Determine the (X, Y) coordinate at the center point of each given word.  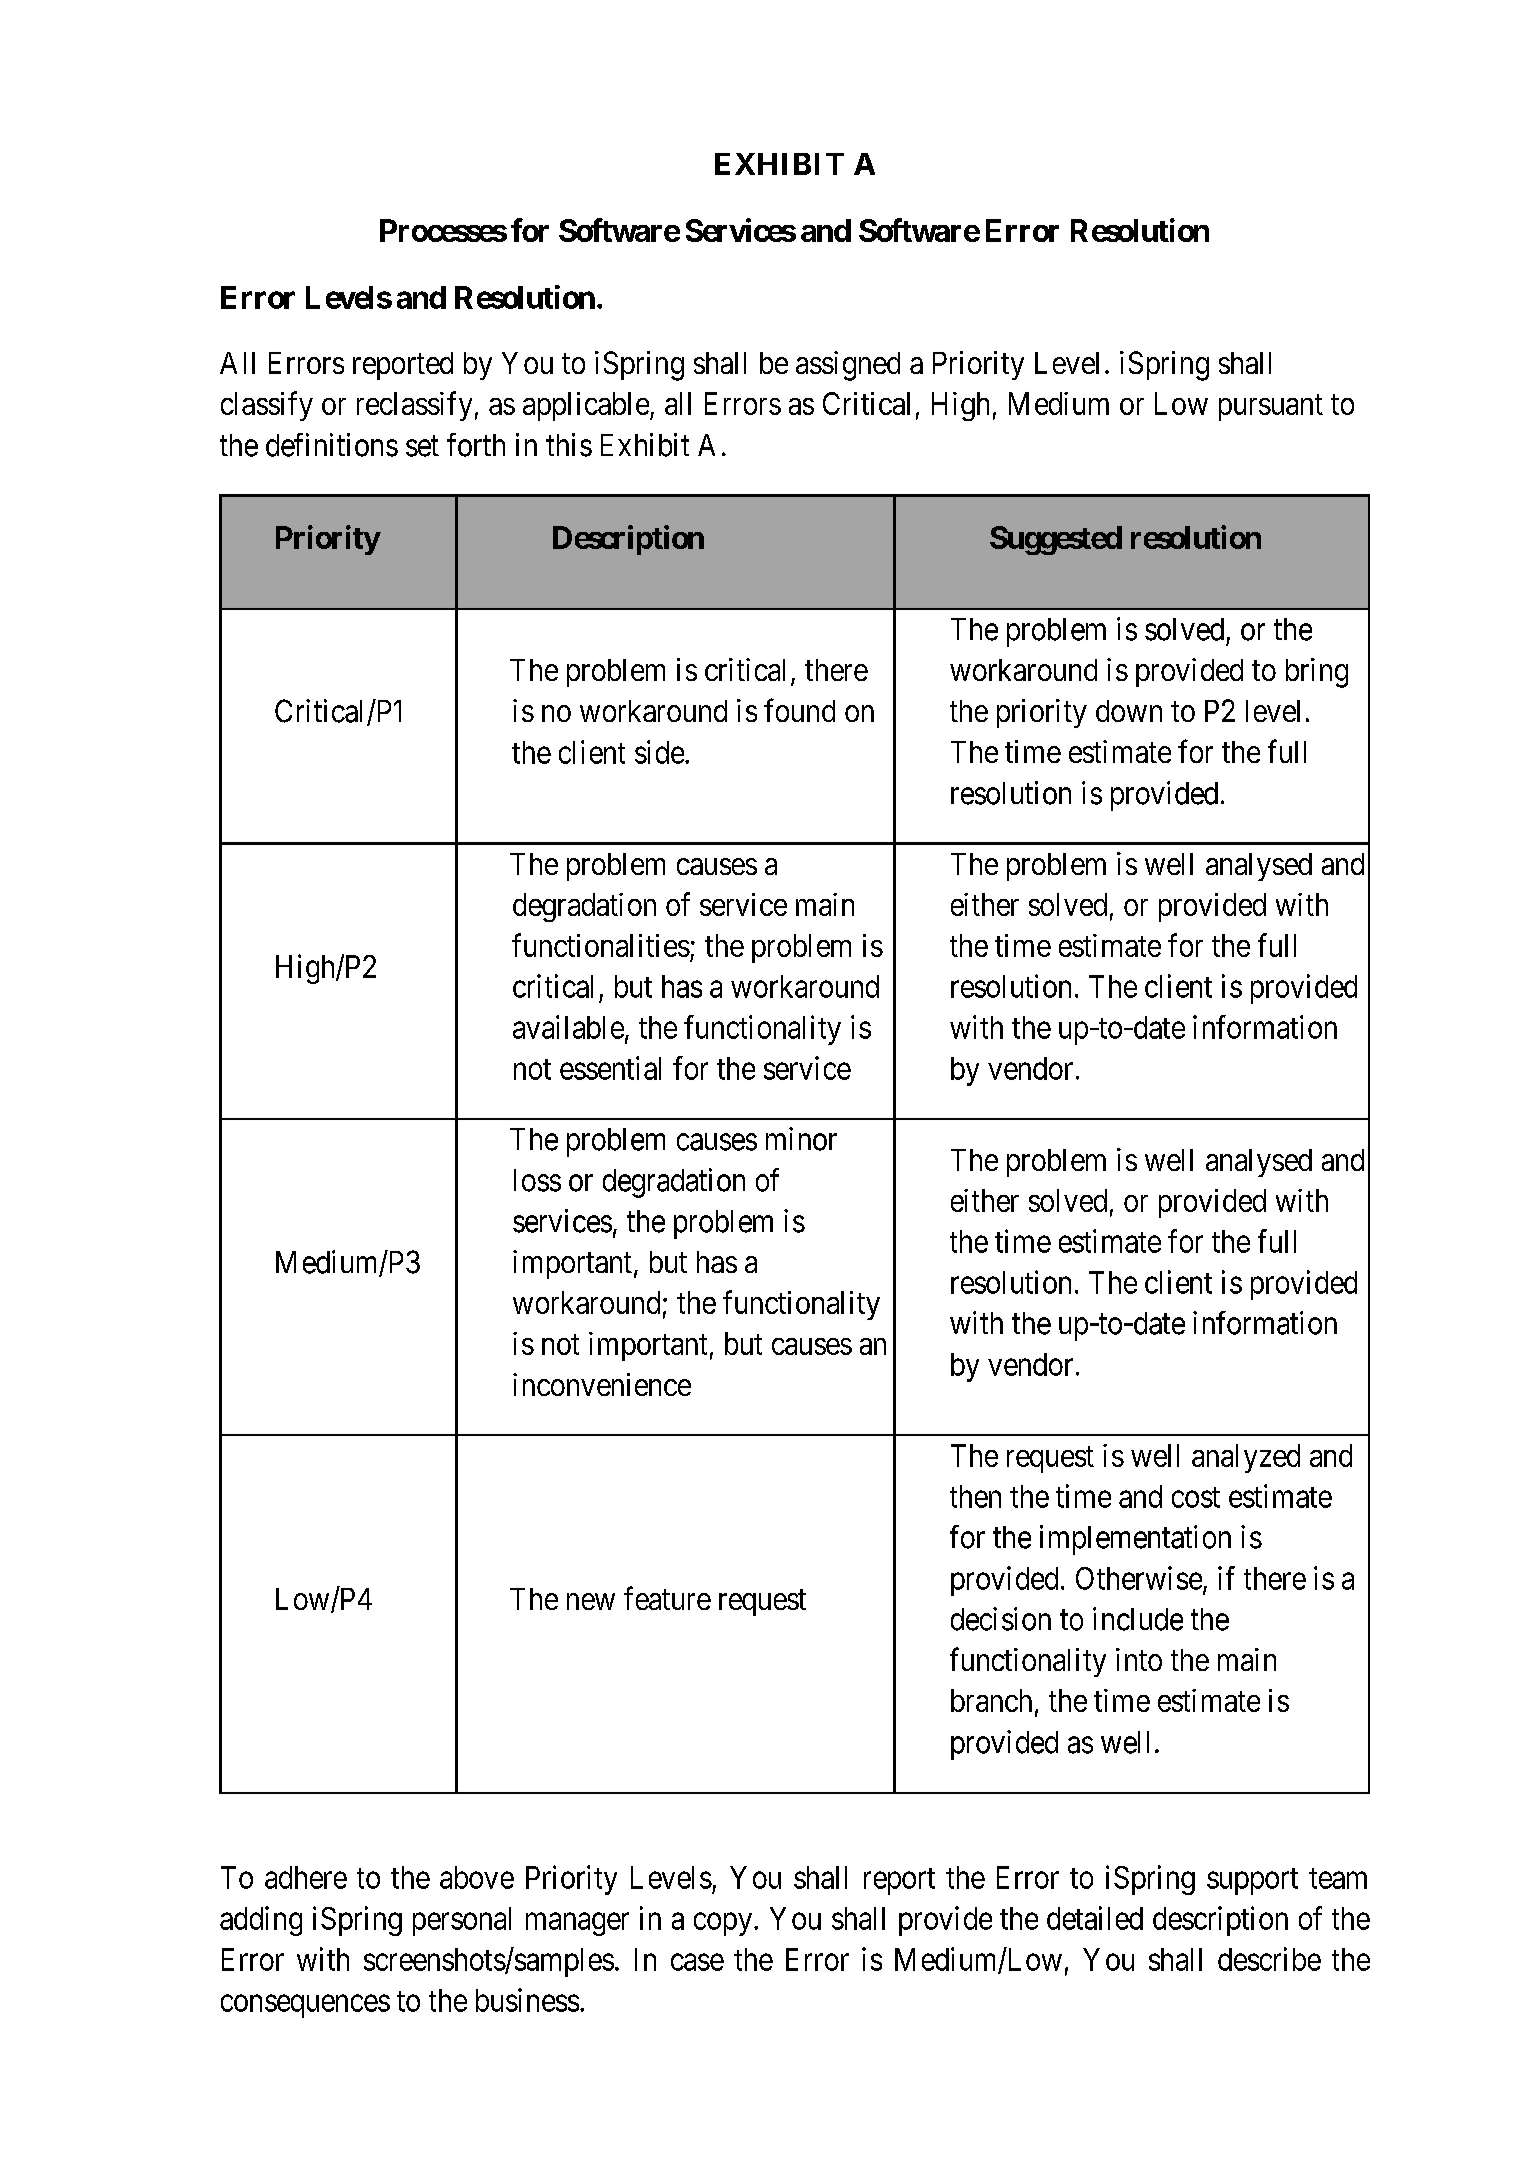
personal (462, 1921)
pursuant (1271, 407)
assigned (848, 366)
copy (724, 1924)
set (422, 446)
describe (1269, 1959)
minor (801, 1139)
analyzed (1246, 1458)
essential (610, 1068)
